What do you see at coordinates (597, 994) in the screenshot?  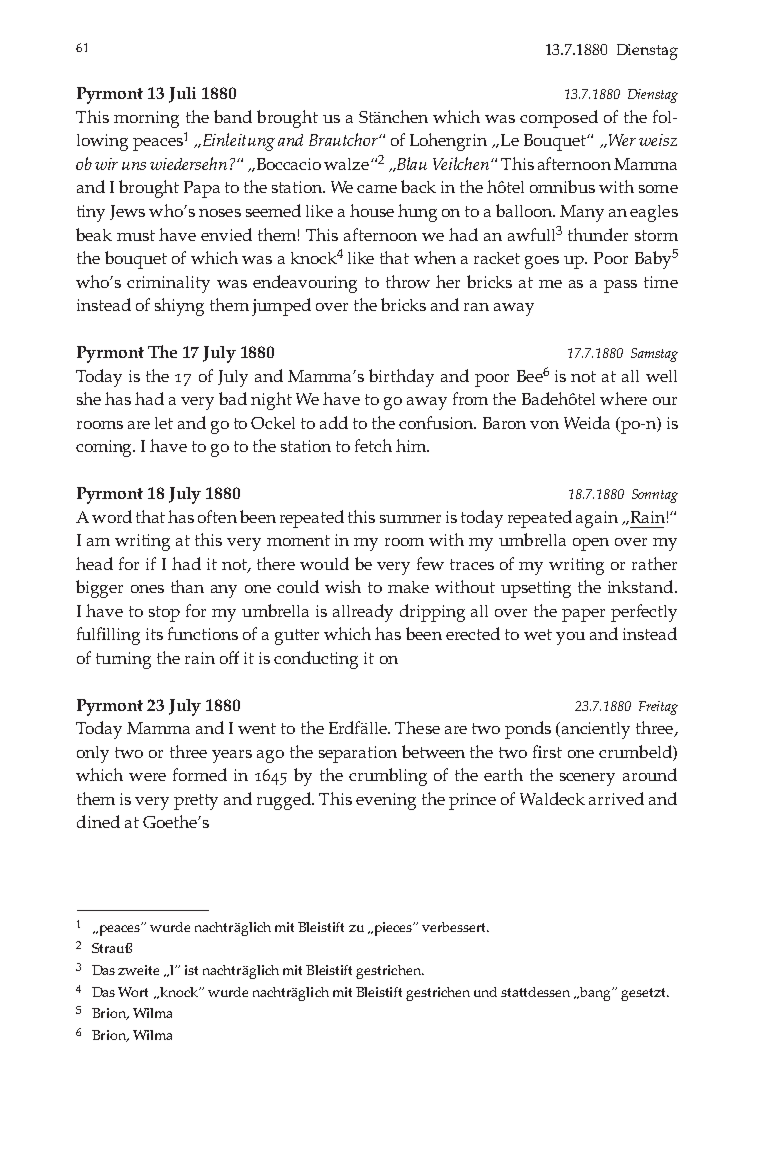 I see `bang` at bounding box center [597, 994].
